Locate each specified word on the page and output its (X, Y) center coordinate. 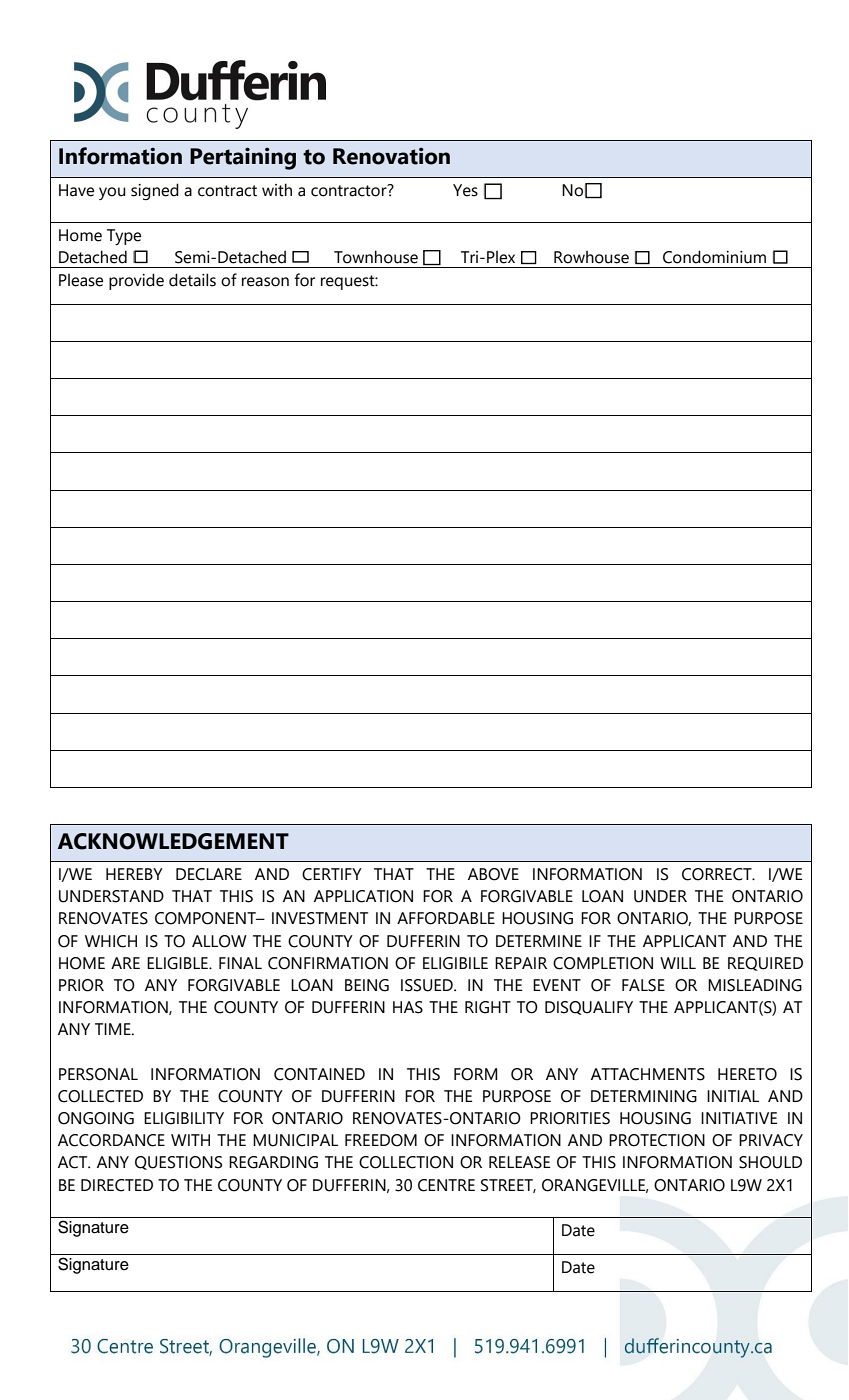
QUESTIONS (178, 1163)
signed (155, 191)
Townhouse (376, 257)
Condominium (714, 257)
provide (136, 281)
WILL (678, 963)
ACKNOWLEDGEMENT (173, 841)
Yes (465, 190)
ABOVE (493, 874)
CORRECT (718, 874)
